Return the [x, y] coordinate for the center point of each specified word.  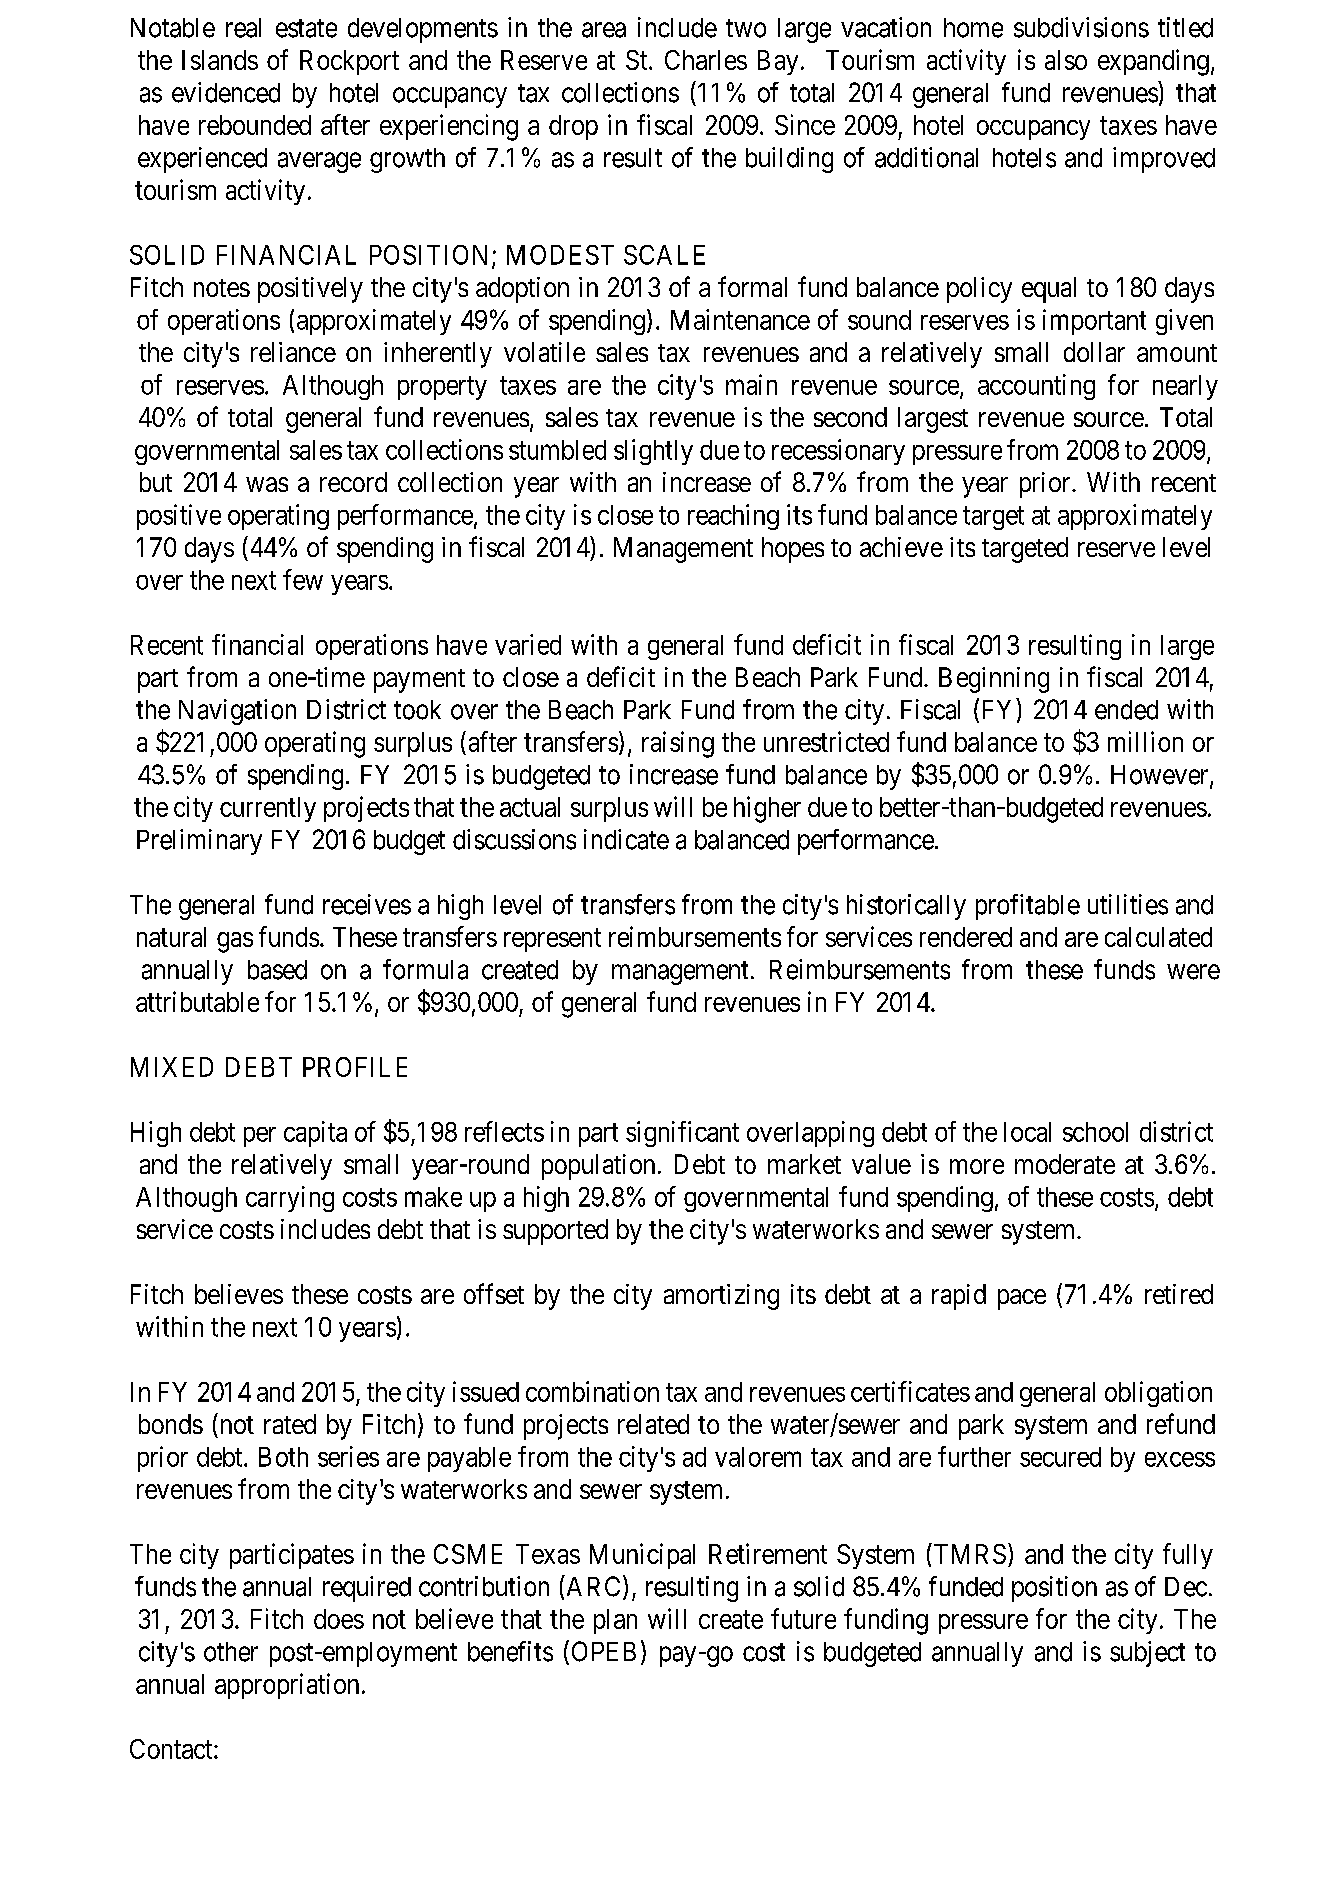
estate [306, 28]
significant [682, 1134]
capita [315, 1134]
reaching [733, 517]
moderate [1065, 1164]
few [303, 579]
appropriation [287, 1686]
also [1066, 60]
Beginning [994, 680]
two [746, 28]
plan [615, 1621]
